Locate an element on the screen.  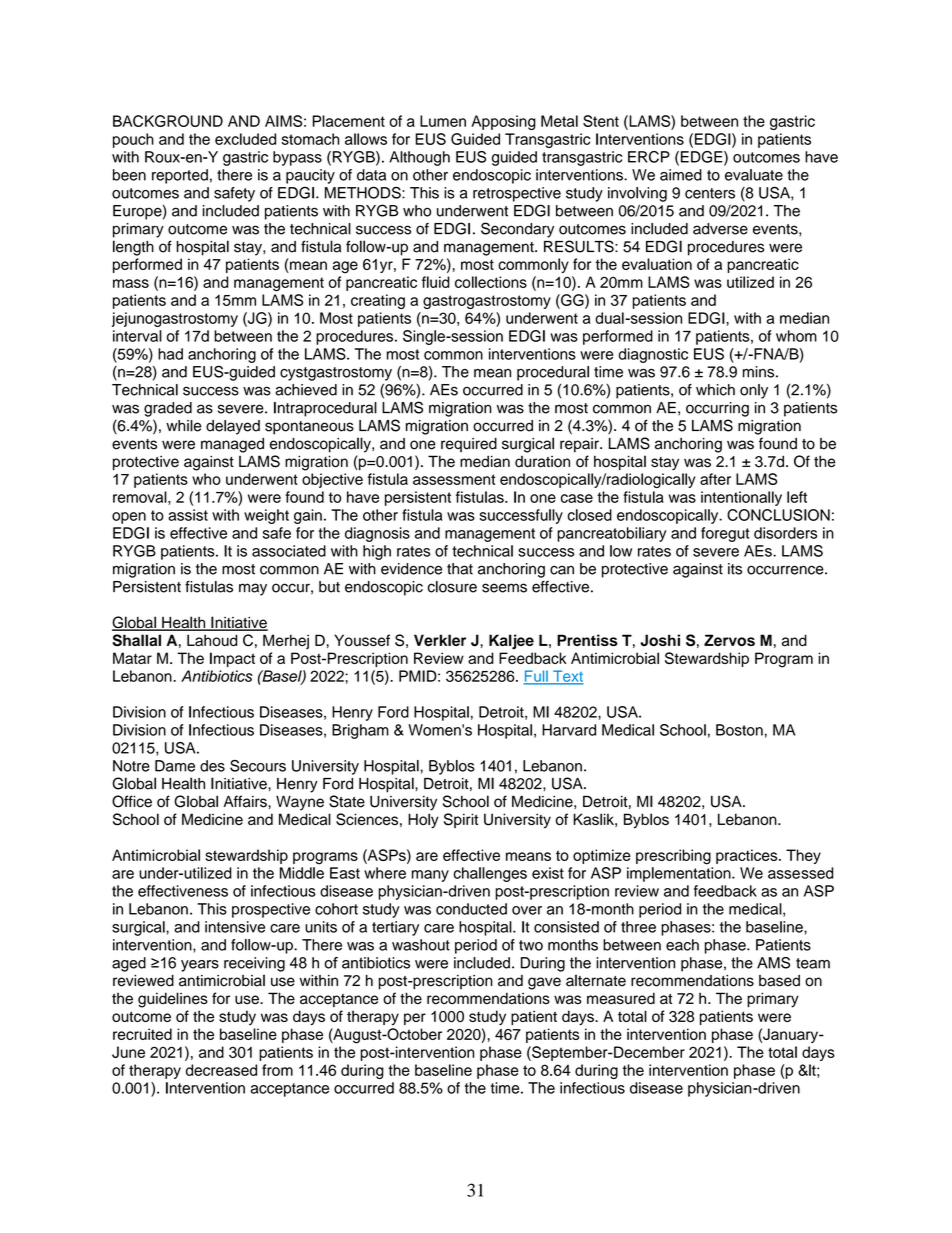
Impact is located at coordinates (232, 659).
